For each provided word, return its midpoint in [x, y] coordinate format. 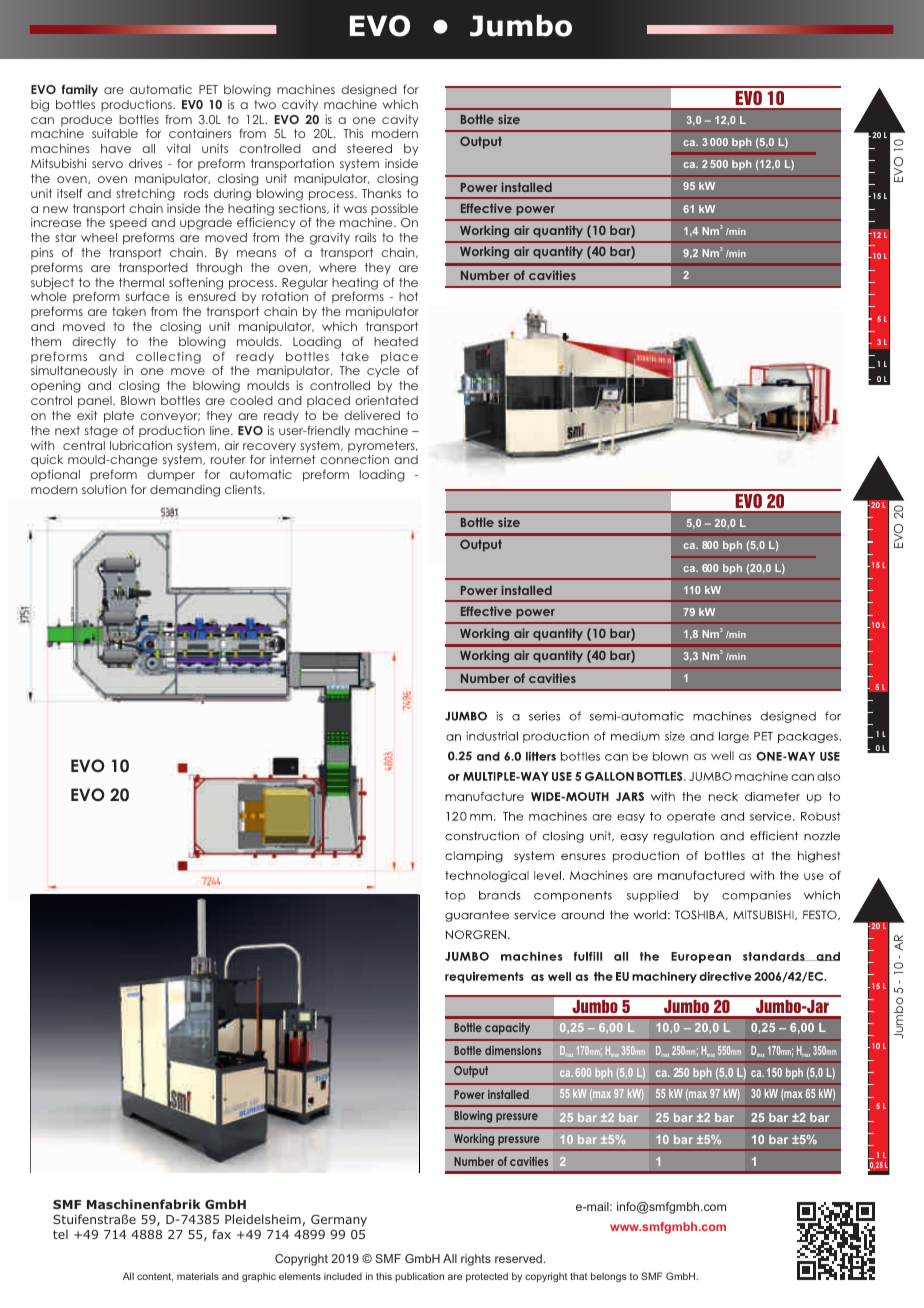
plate [119, 417]
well [722, 755]
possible [394, 210]
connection [354, 459]
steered [369, 148]
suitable [115, 133]
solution [104, 489]
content [155, 1277]
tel [60, 1234]
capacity [507, 1029]
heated [396, 341]
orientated [386, 400]
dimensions [513, 1050]
